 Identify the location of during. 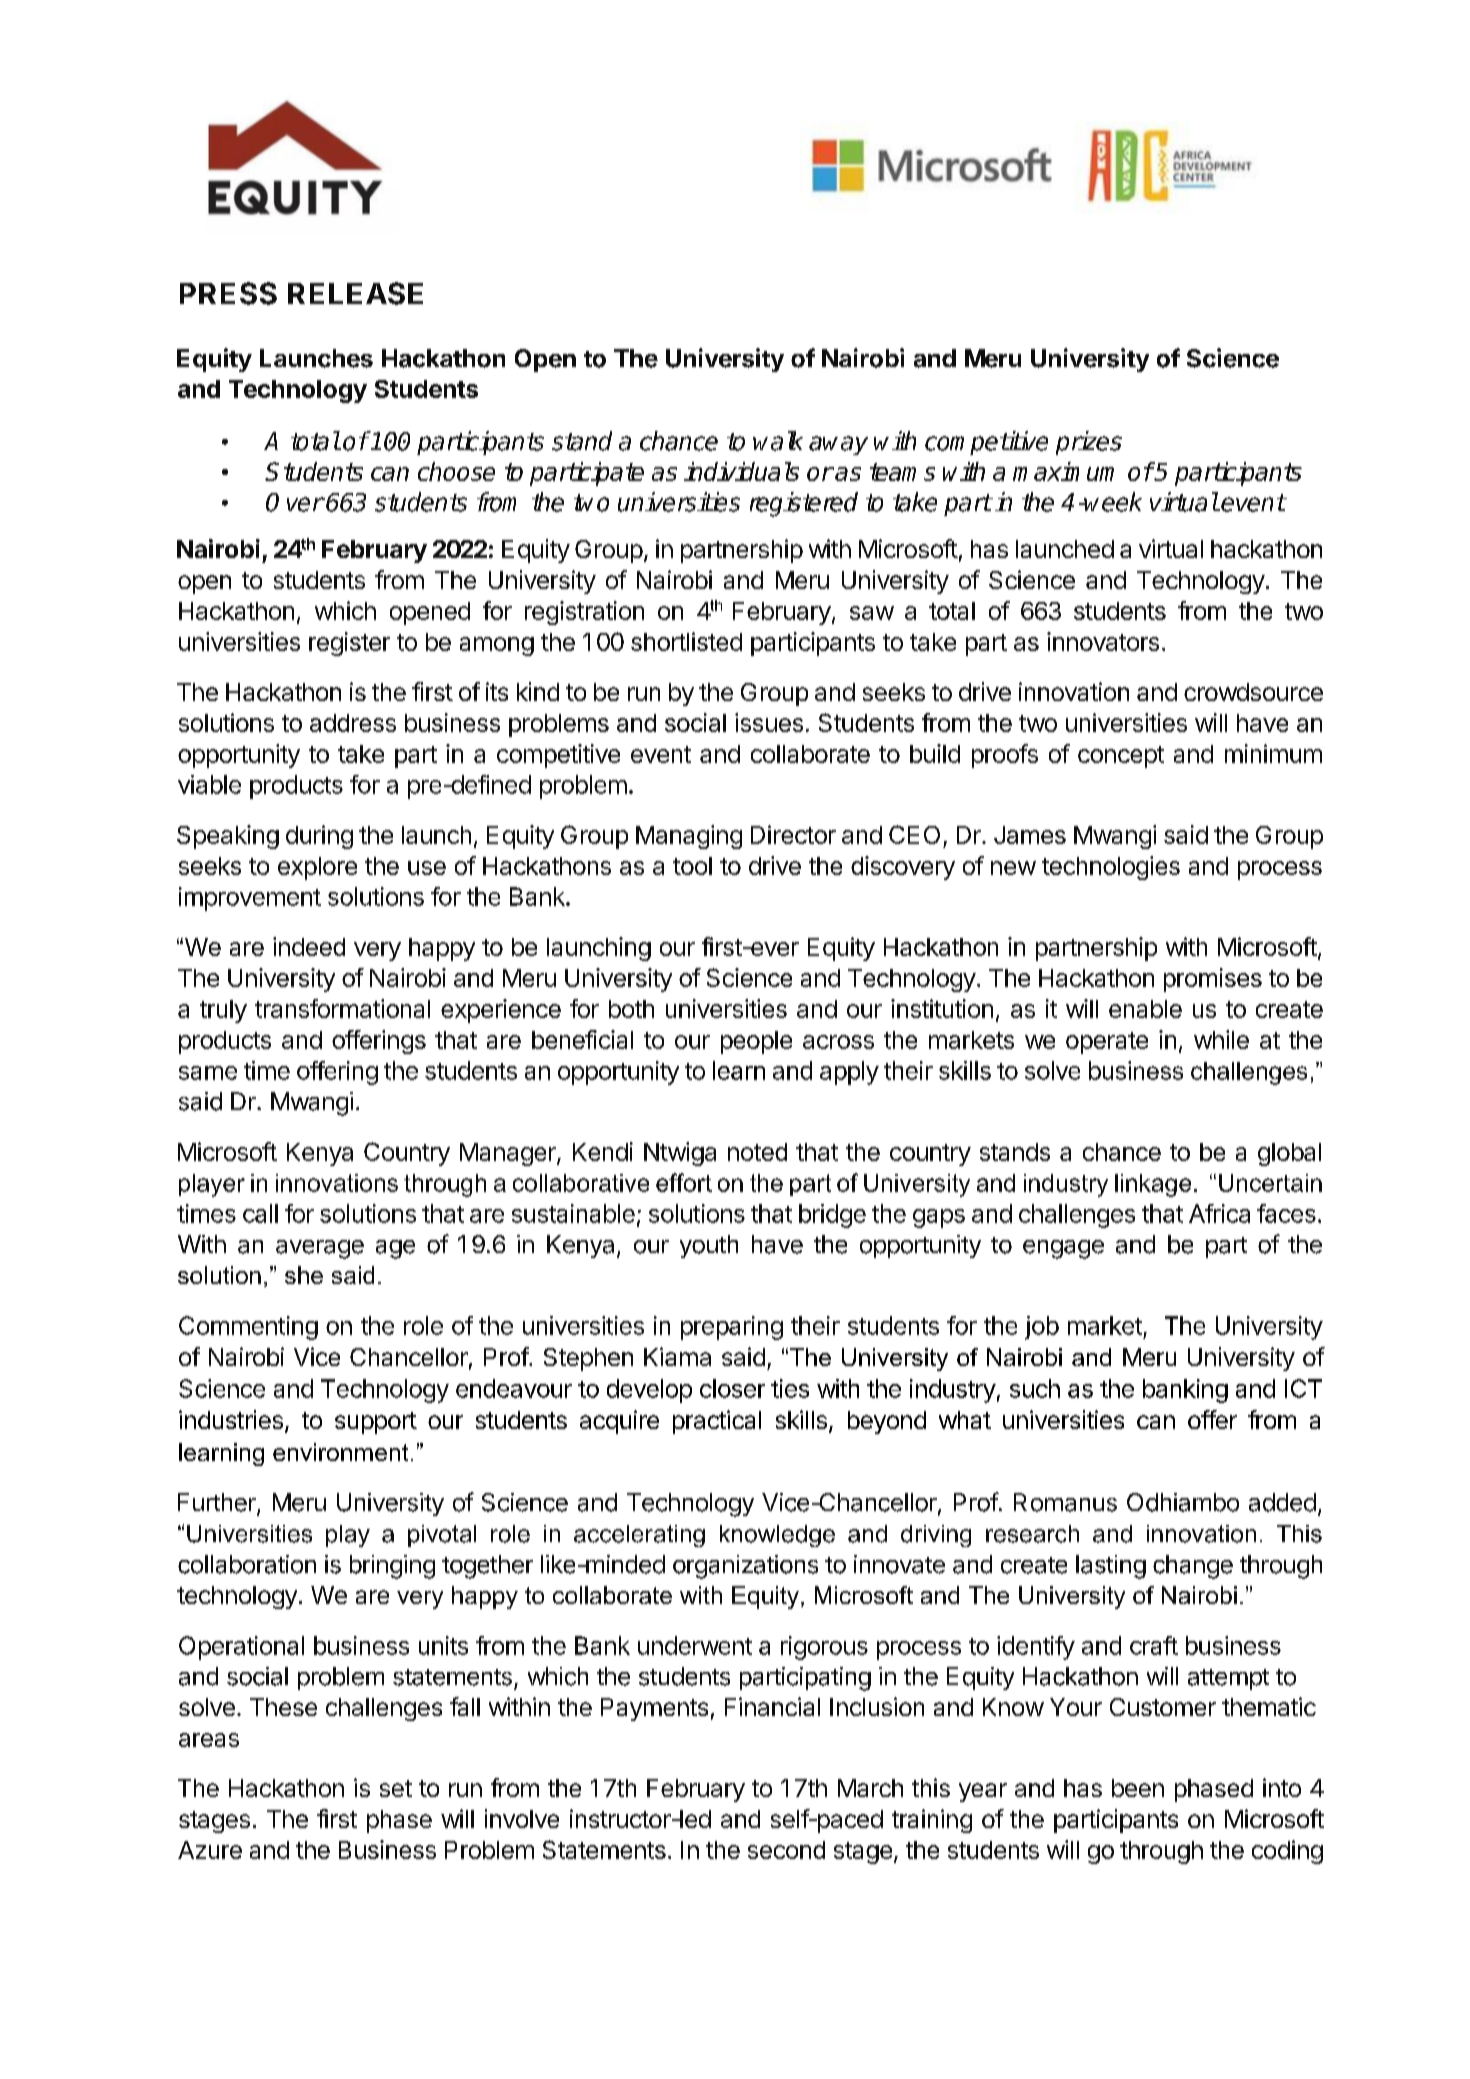
(319, 837).
